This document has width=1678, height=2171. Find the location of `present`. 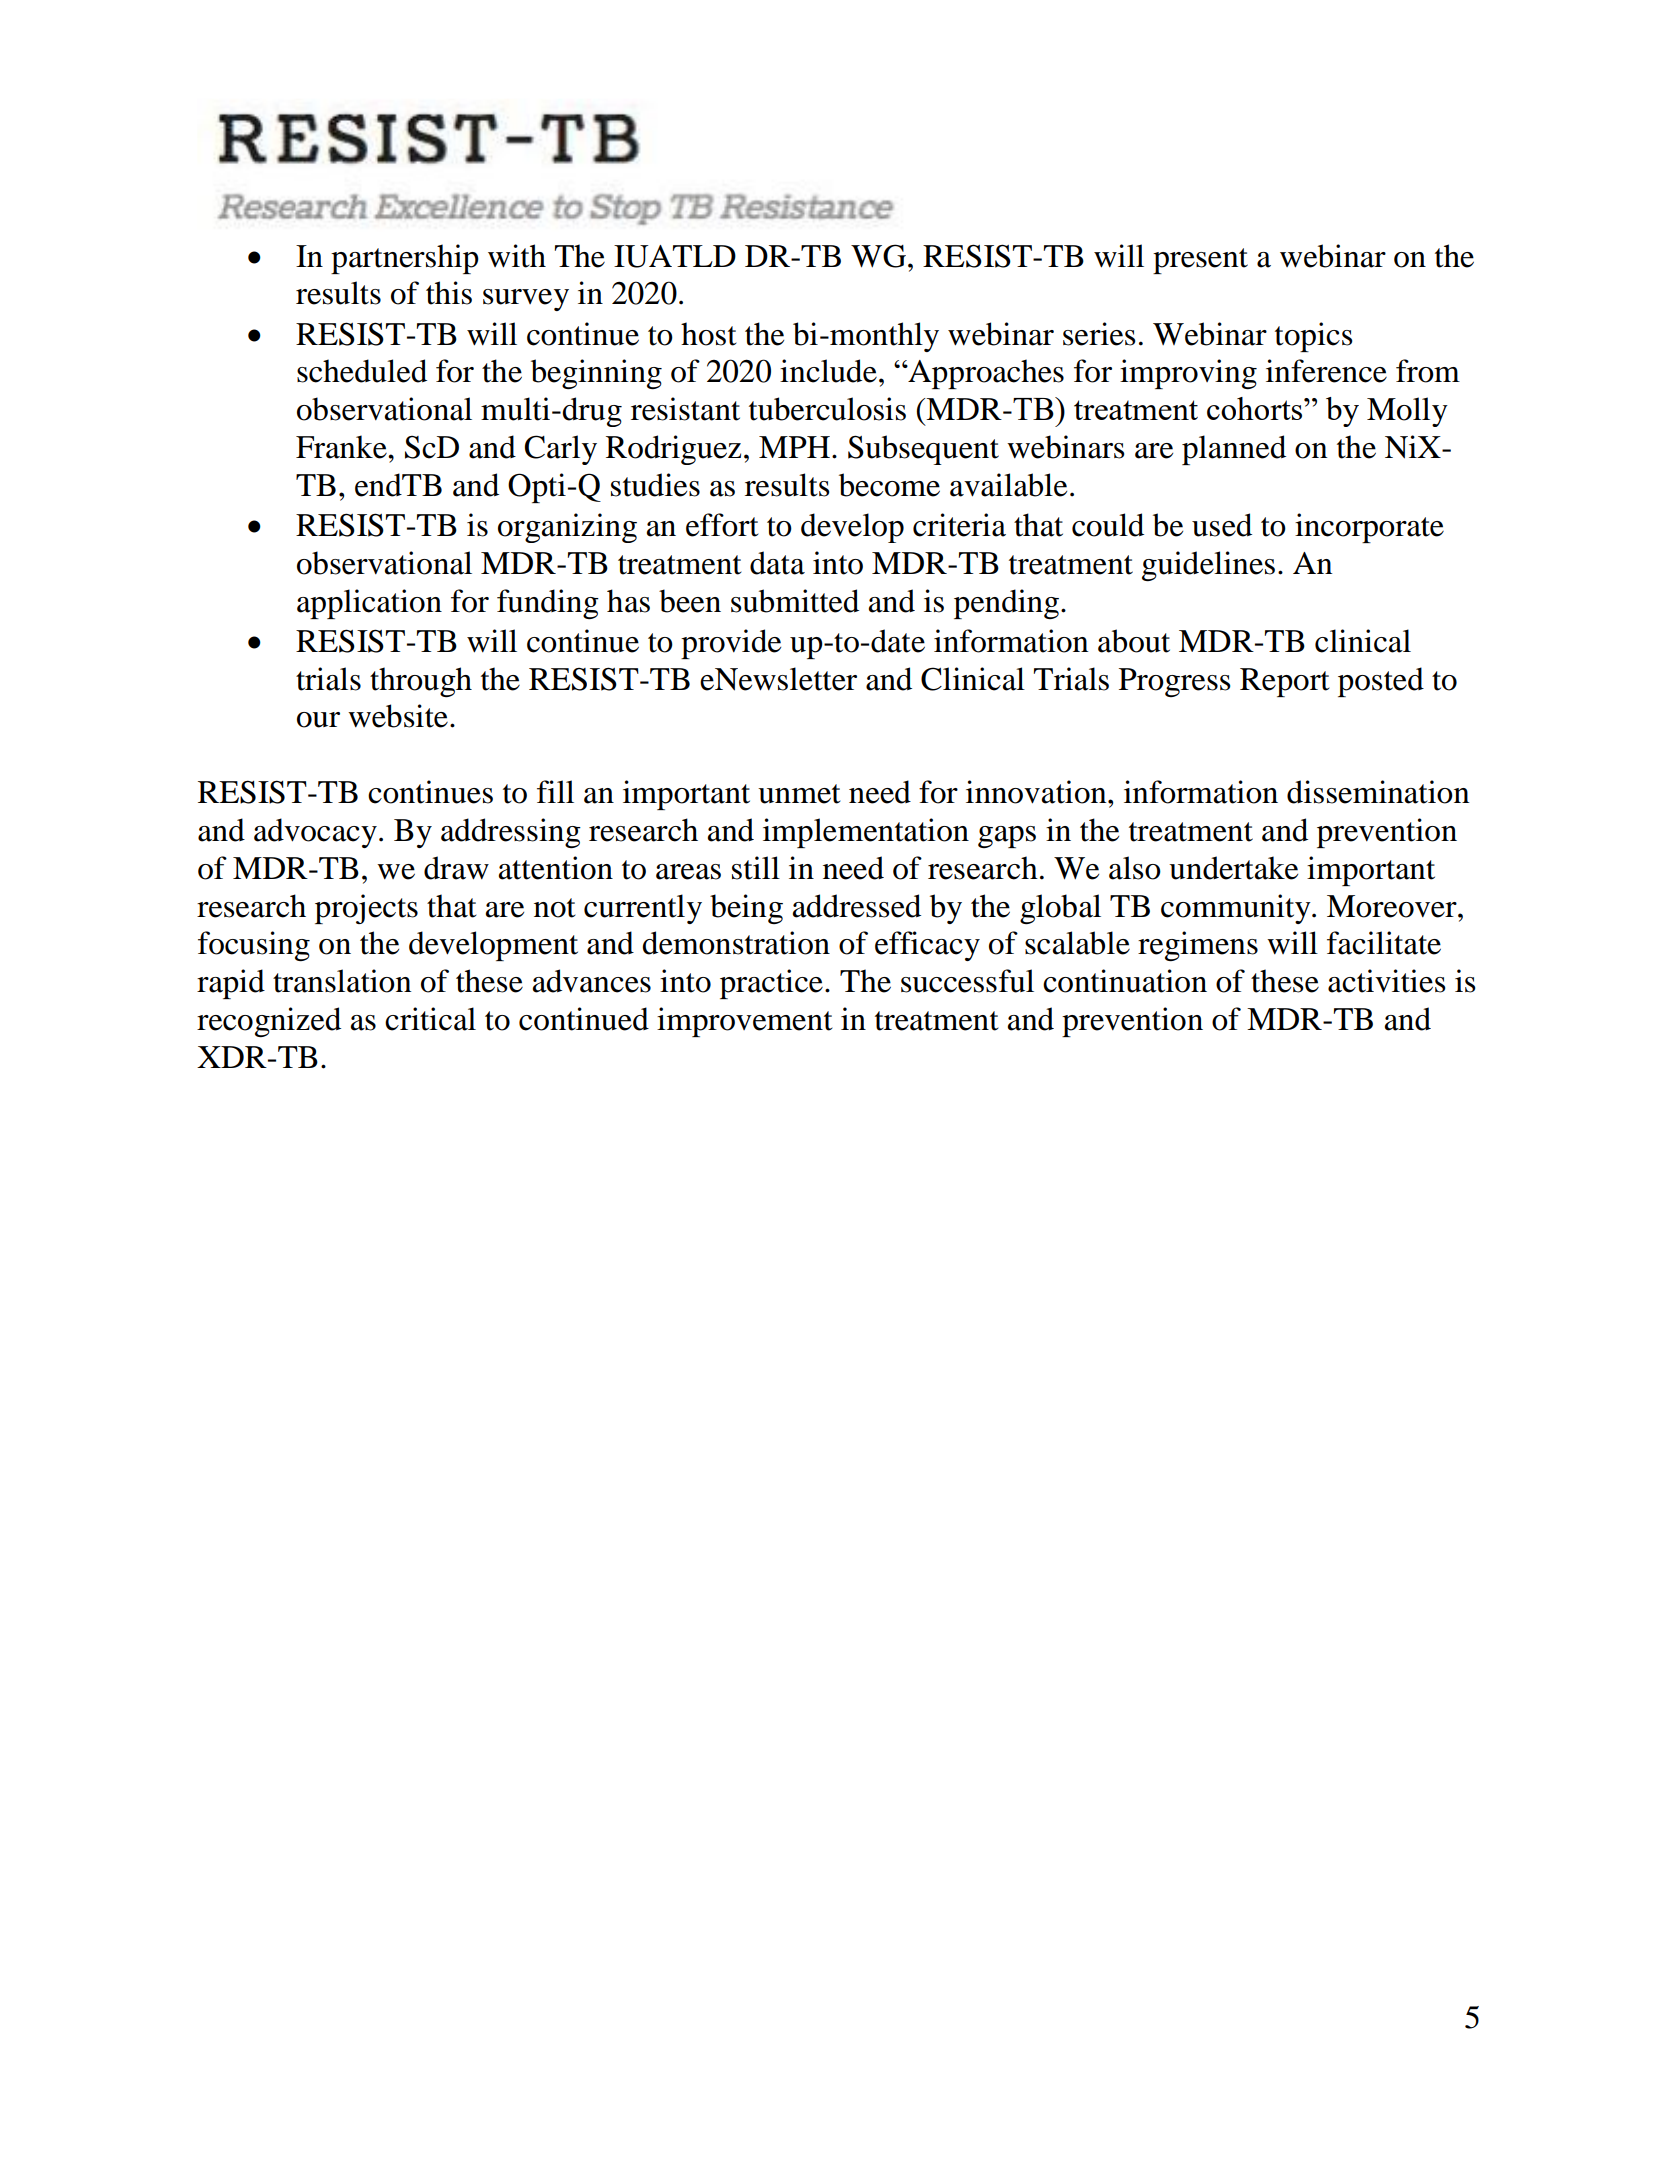

present is located at coordinates (1200, 261).
